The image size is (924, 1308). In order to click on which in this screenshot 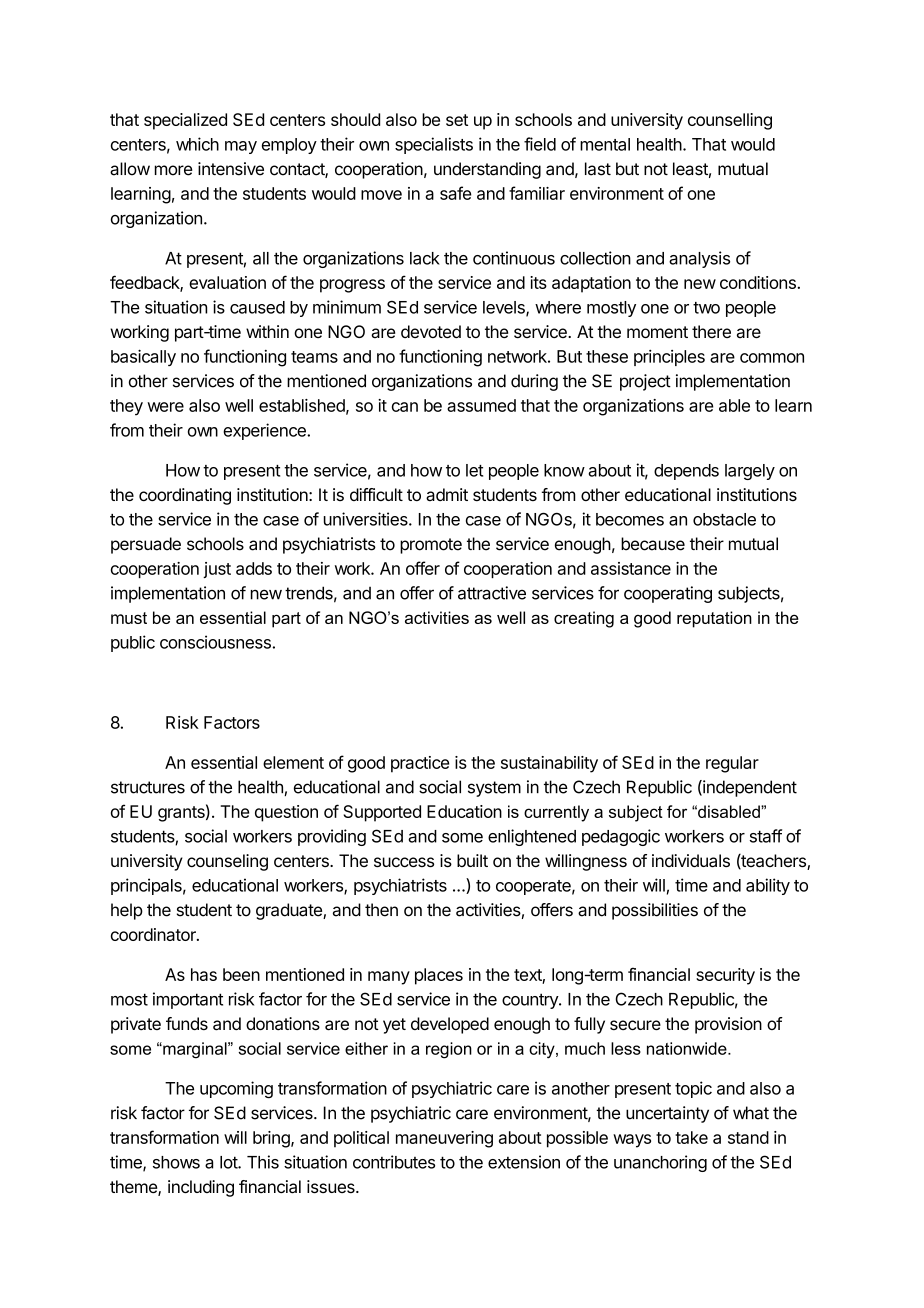, I will do `click(197, 144)`.
